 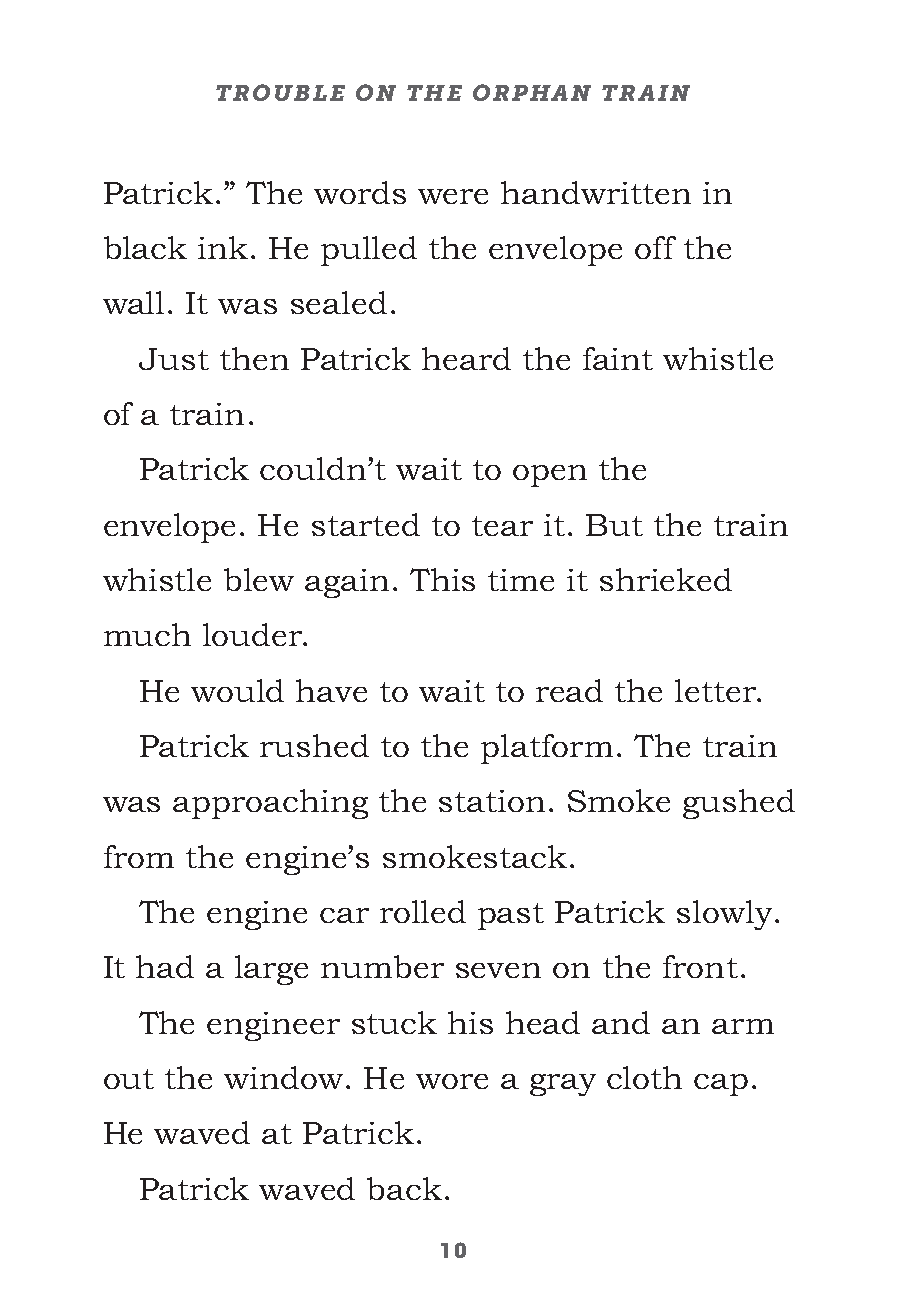 What do you see at coordinates (254, 634) in the document?
I see `louder` at bounding box center [254, 634].
